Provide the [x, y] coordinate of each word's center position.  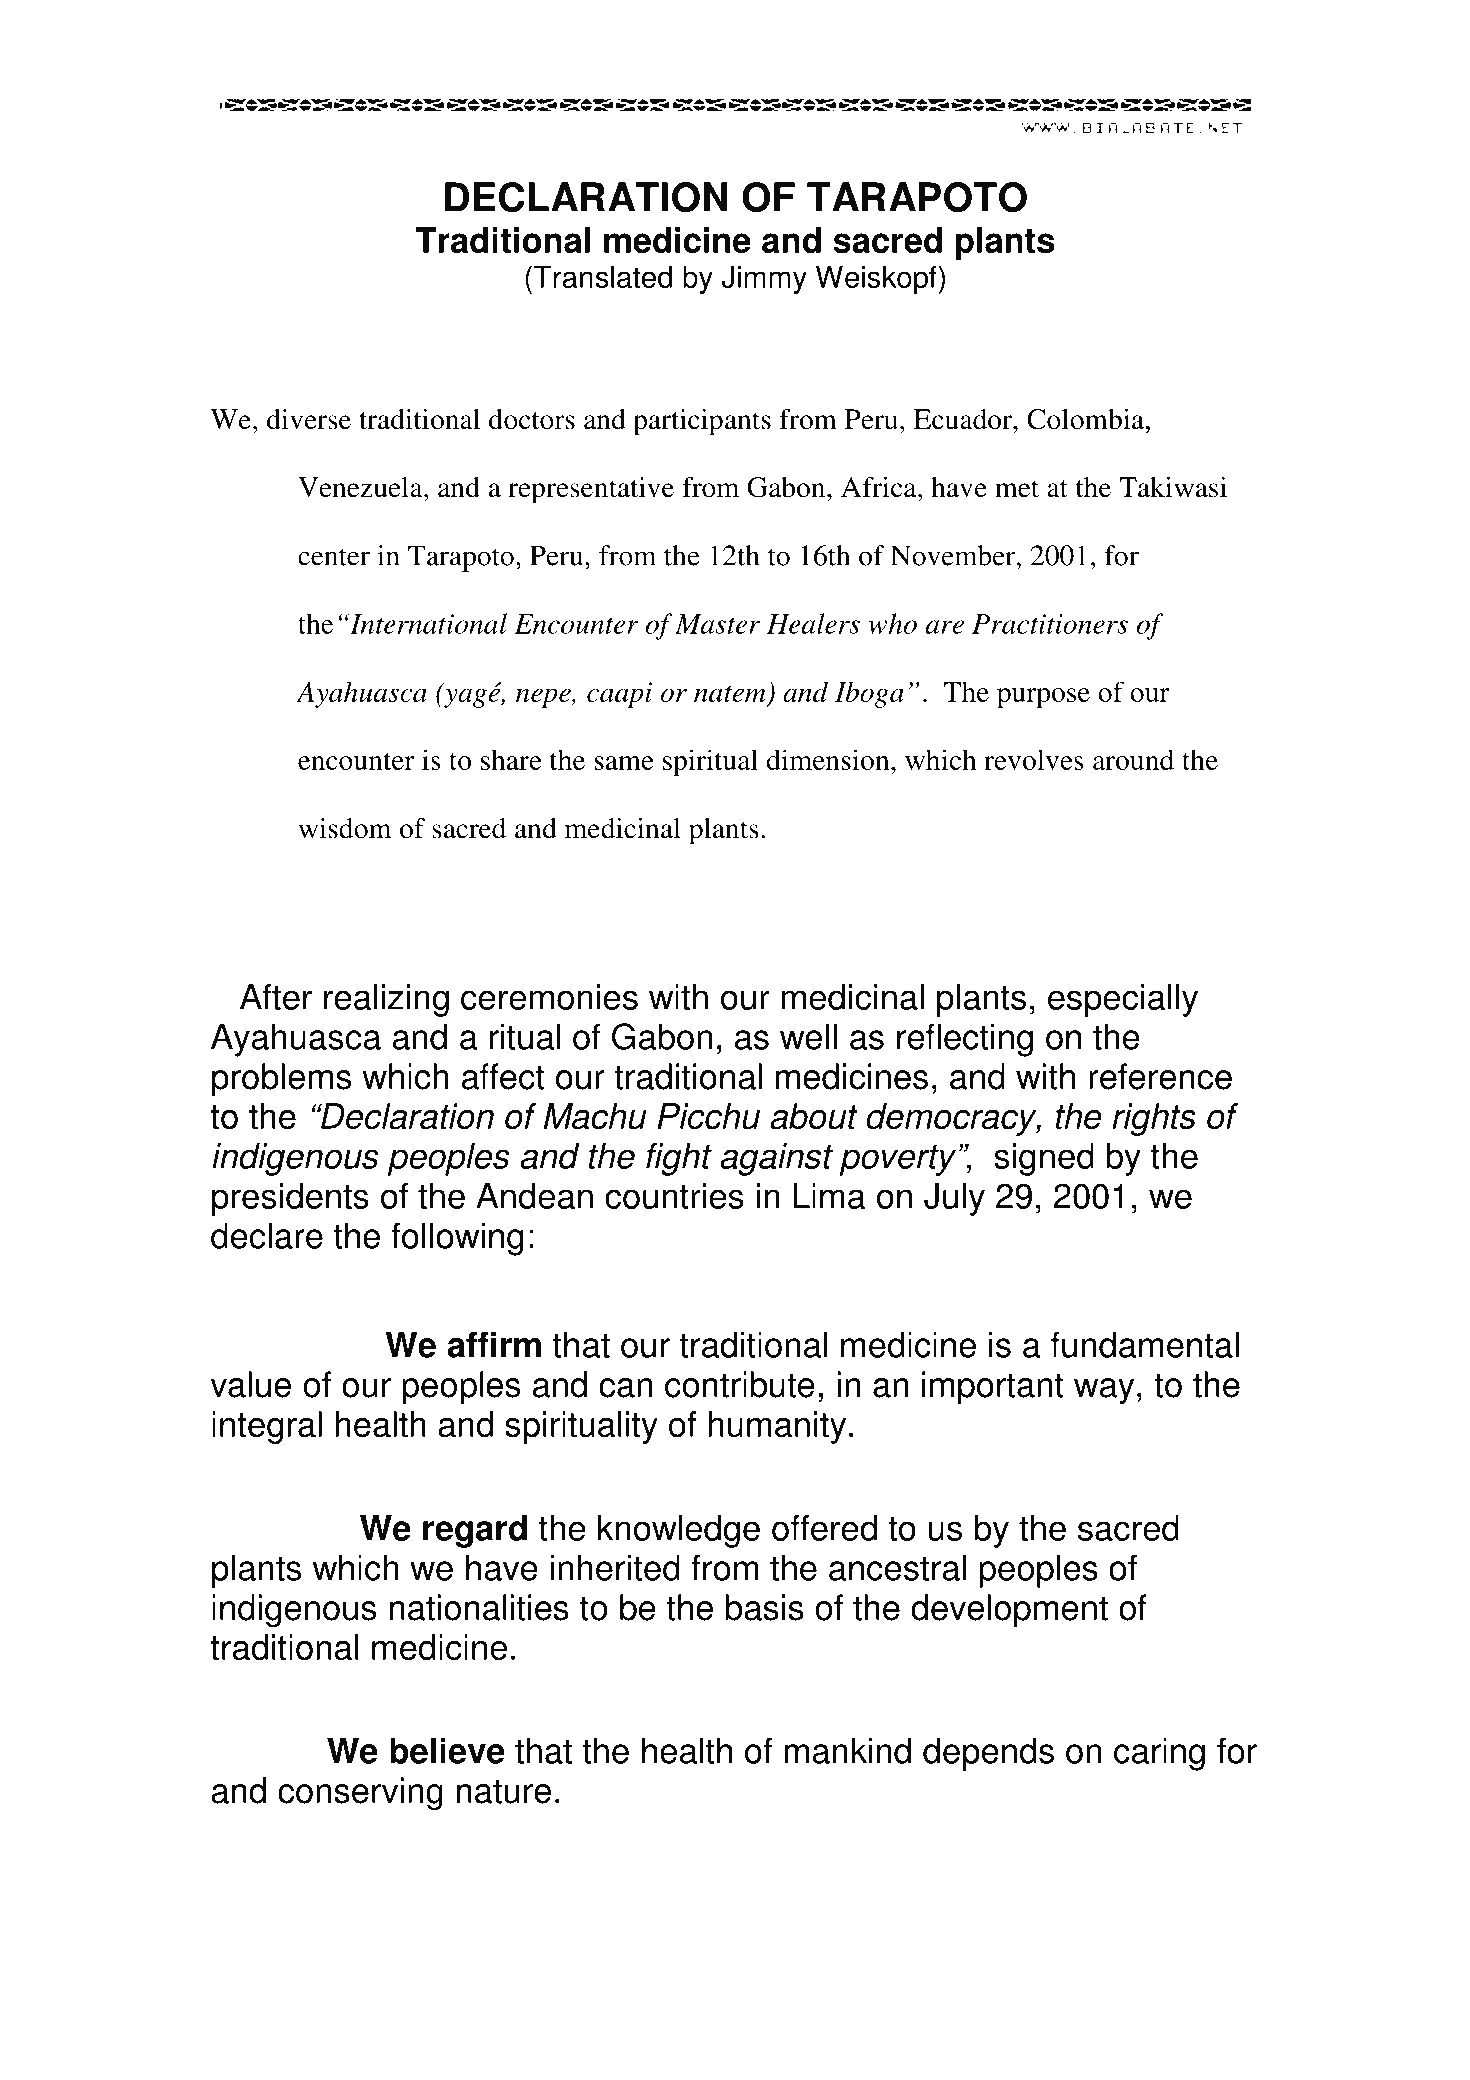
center [334, 557]
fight [679, 1159]
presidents [290, 1199]
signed [1044, 1159]
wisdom [345, 828]
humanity [777, 1427]
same [624, 763]
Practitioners [1050, 624]
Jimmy [764, 280]
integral [267, 1427]
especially [1123, 1000]
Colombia [1087, 419]
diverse [309, 419]
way [1104, 1391]
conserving [360, 1794]
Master [717, 624]
